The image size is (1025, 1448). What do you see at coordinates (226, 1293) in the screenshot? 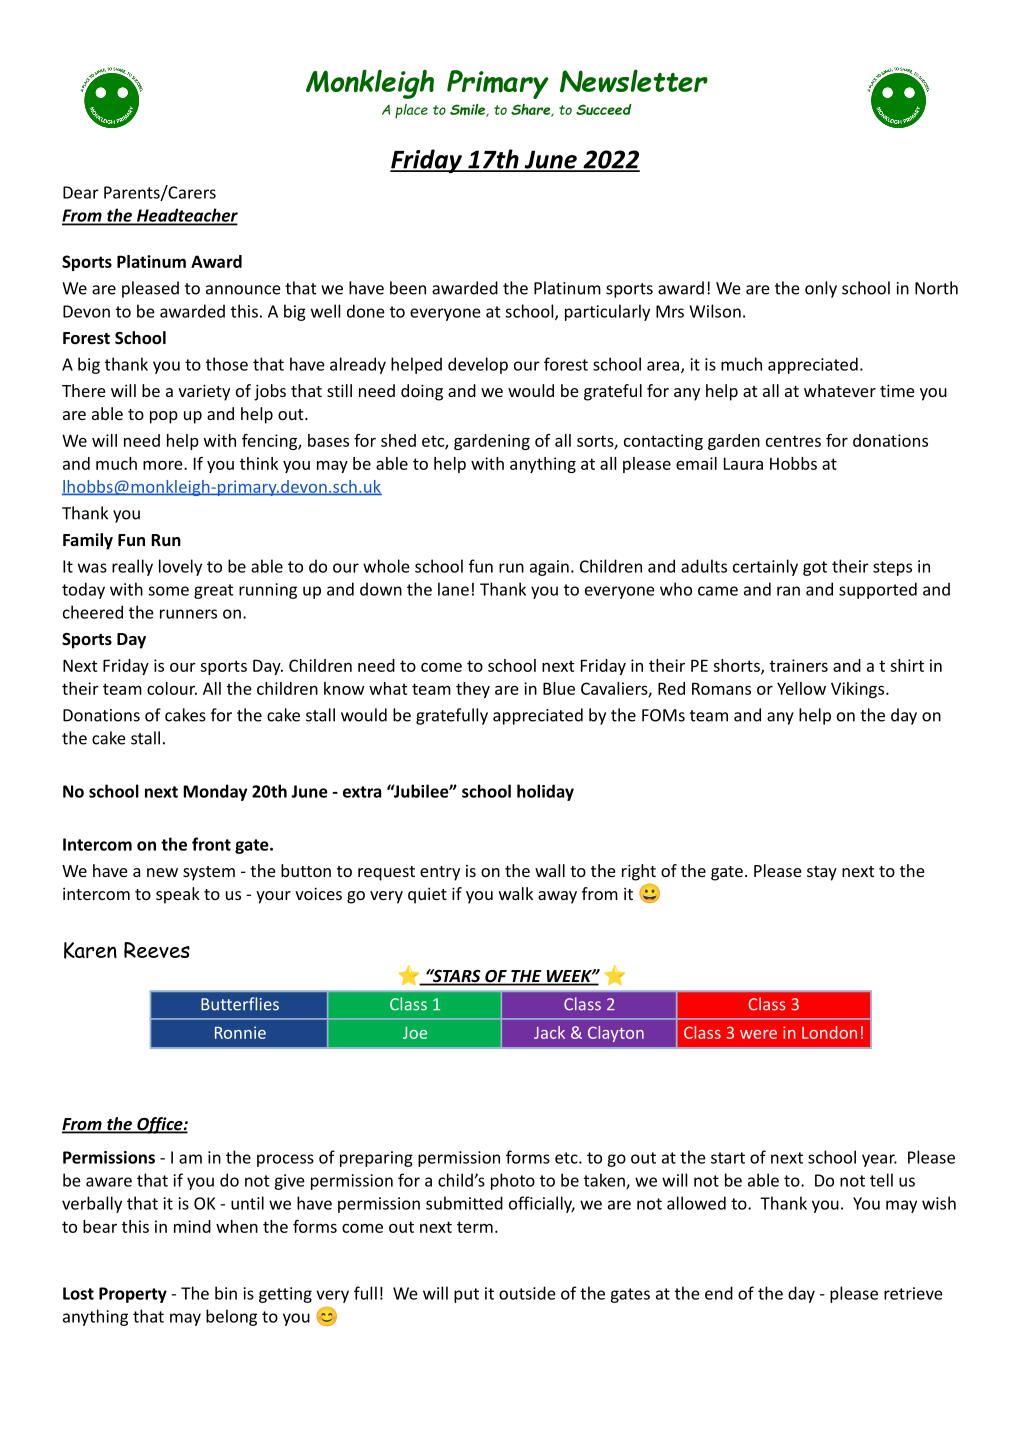
I see `bin` at bounding box center [226, 1293].
